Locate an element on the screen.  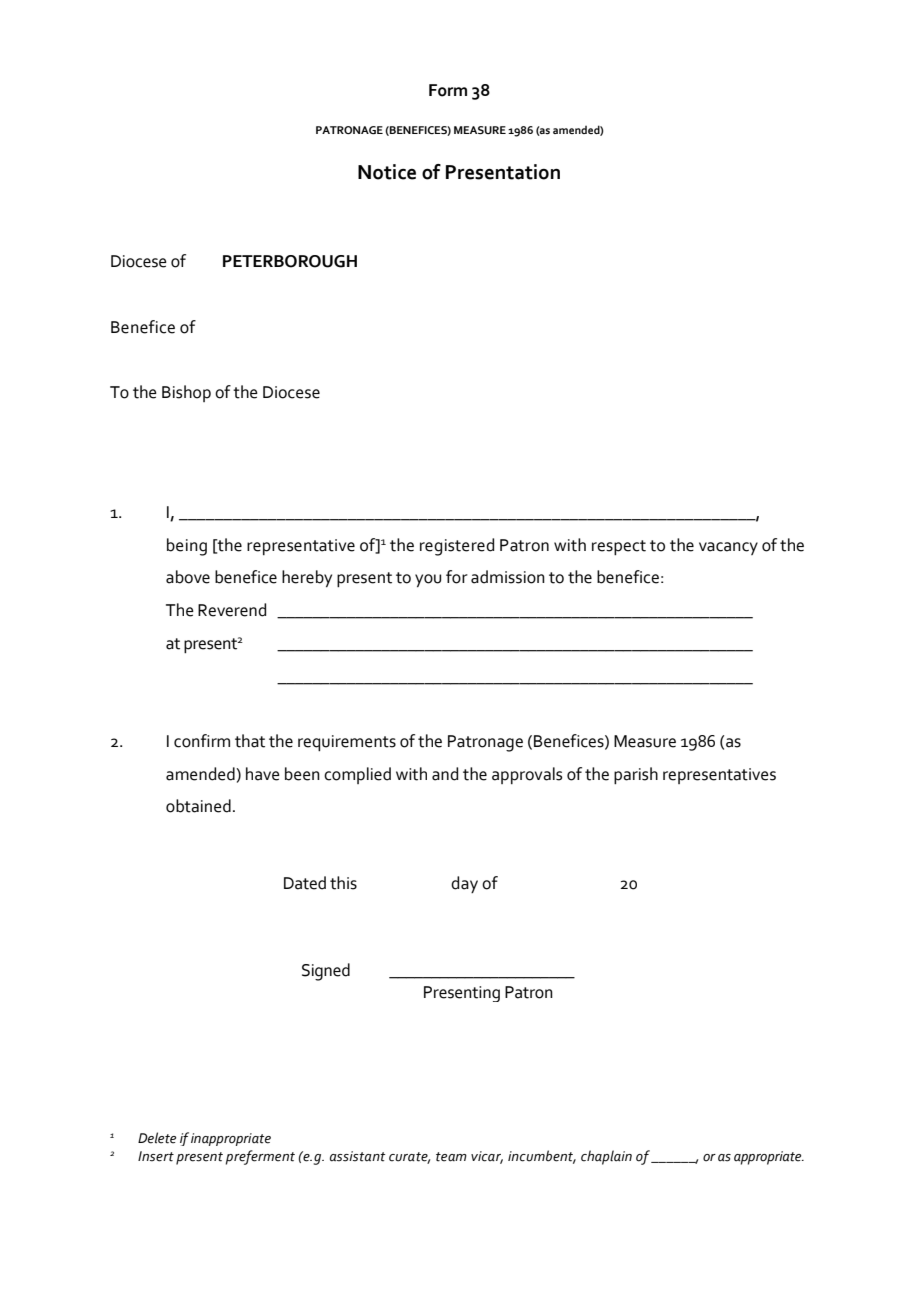
you is located at coordinates (428, 580).
